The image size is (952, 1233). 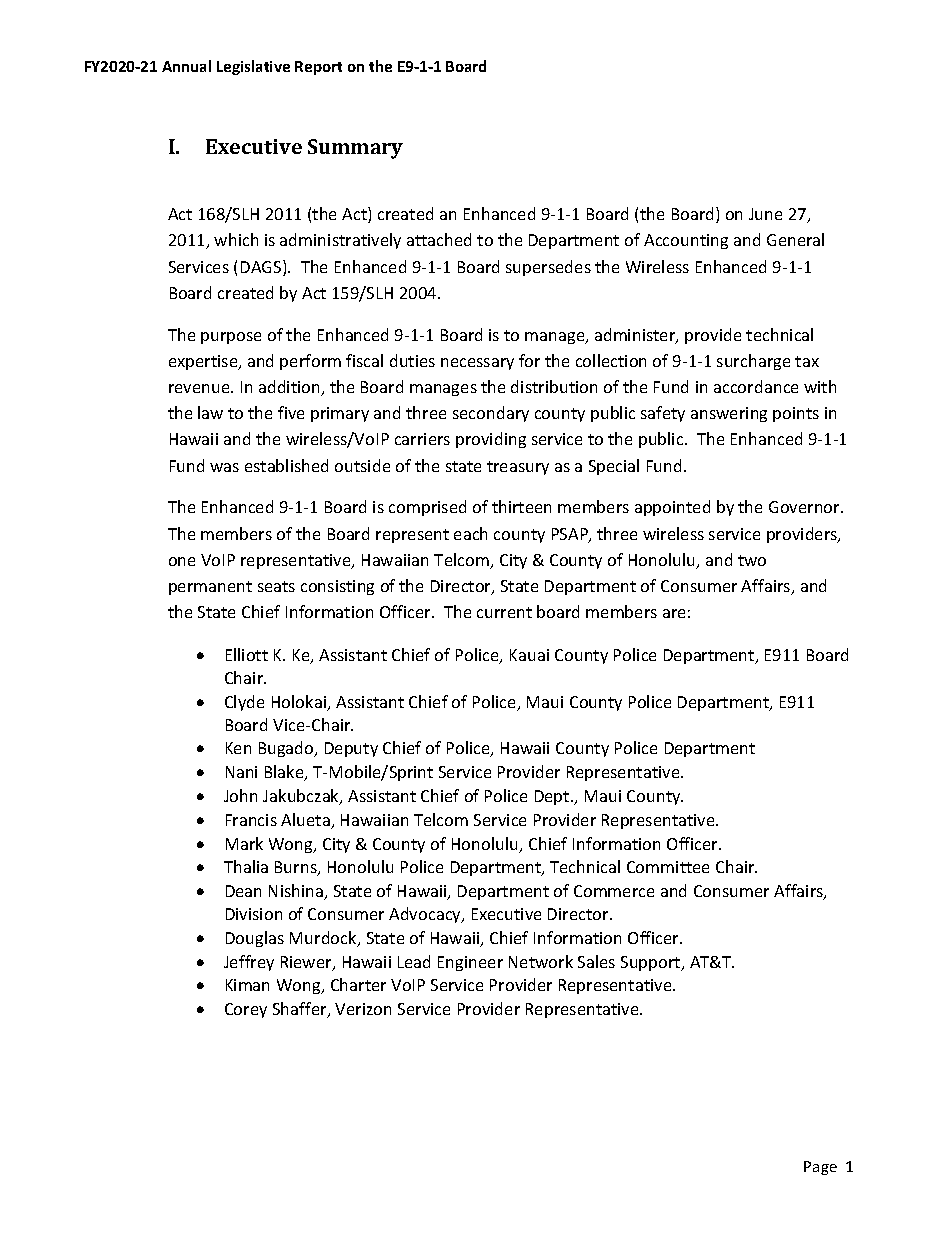 What do you see at coordinates (231, 338) in the page?
I see `purpose` at bounding box center [231, 338].
